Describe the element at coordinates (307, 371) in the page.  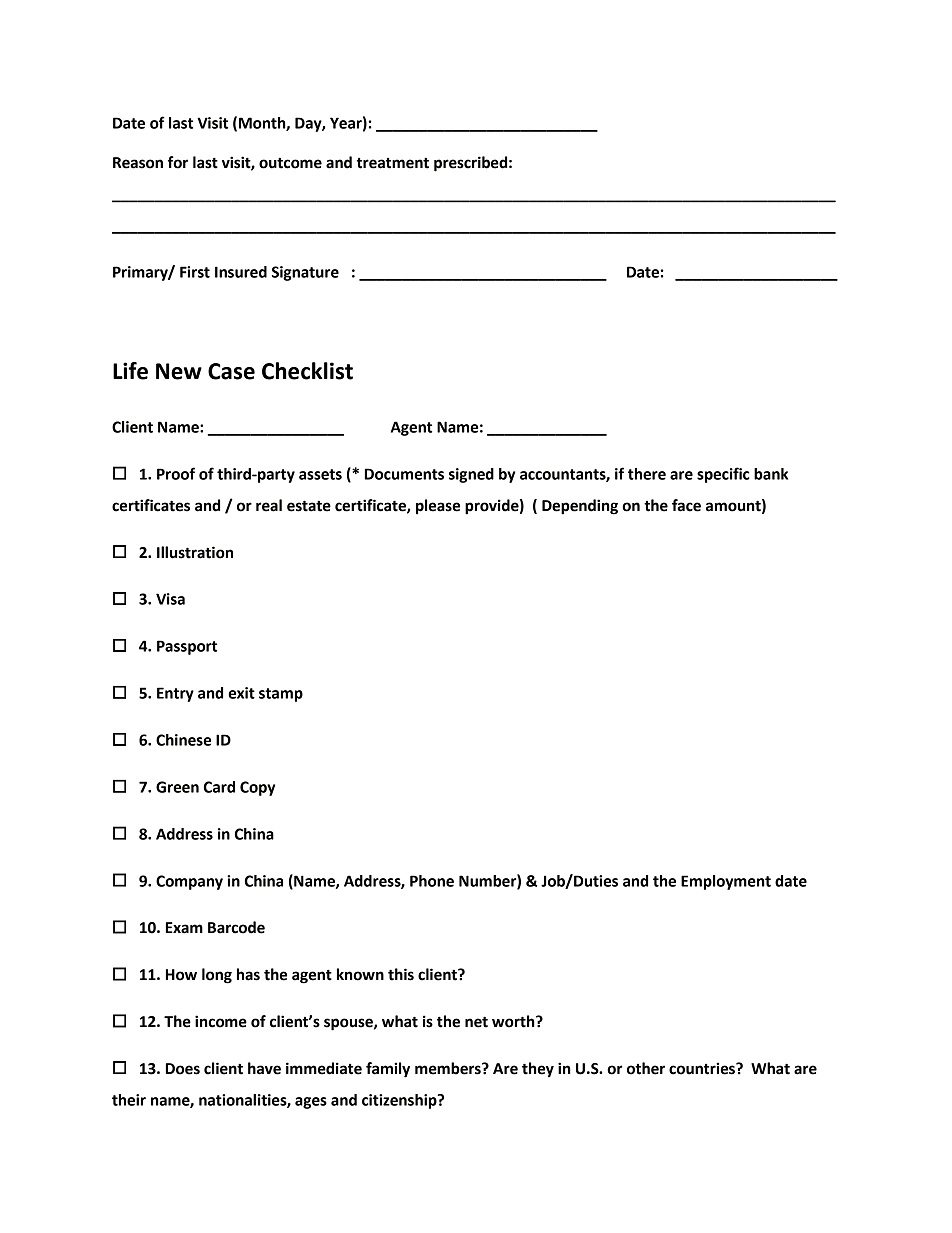
I see `Checklist` at that location.
